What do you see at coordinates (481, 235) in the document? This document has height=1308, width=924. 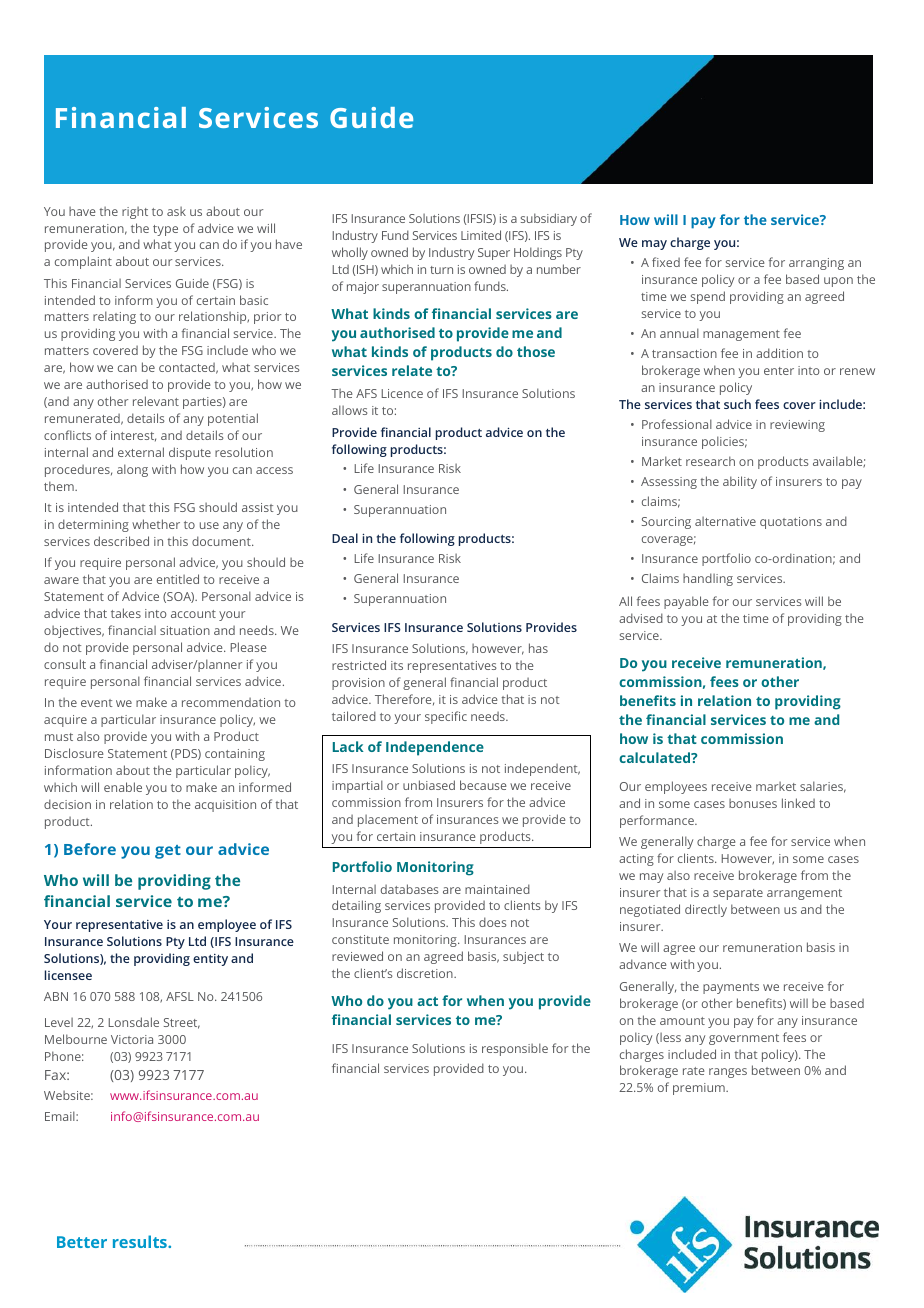 I see `Limited` at bounding box center [481, 235].
